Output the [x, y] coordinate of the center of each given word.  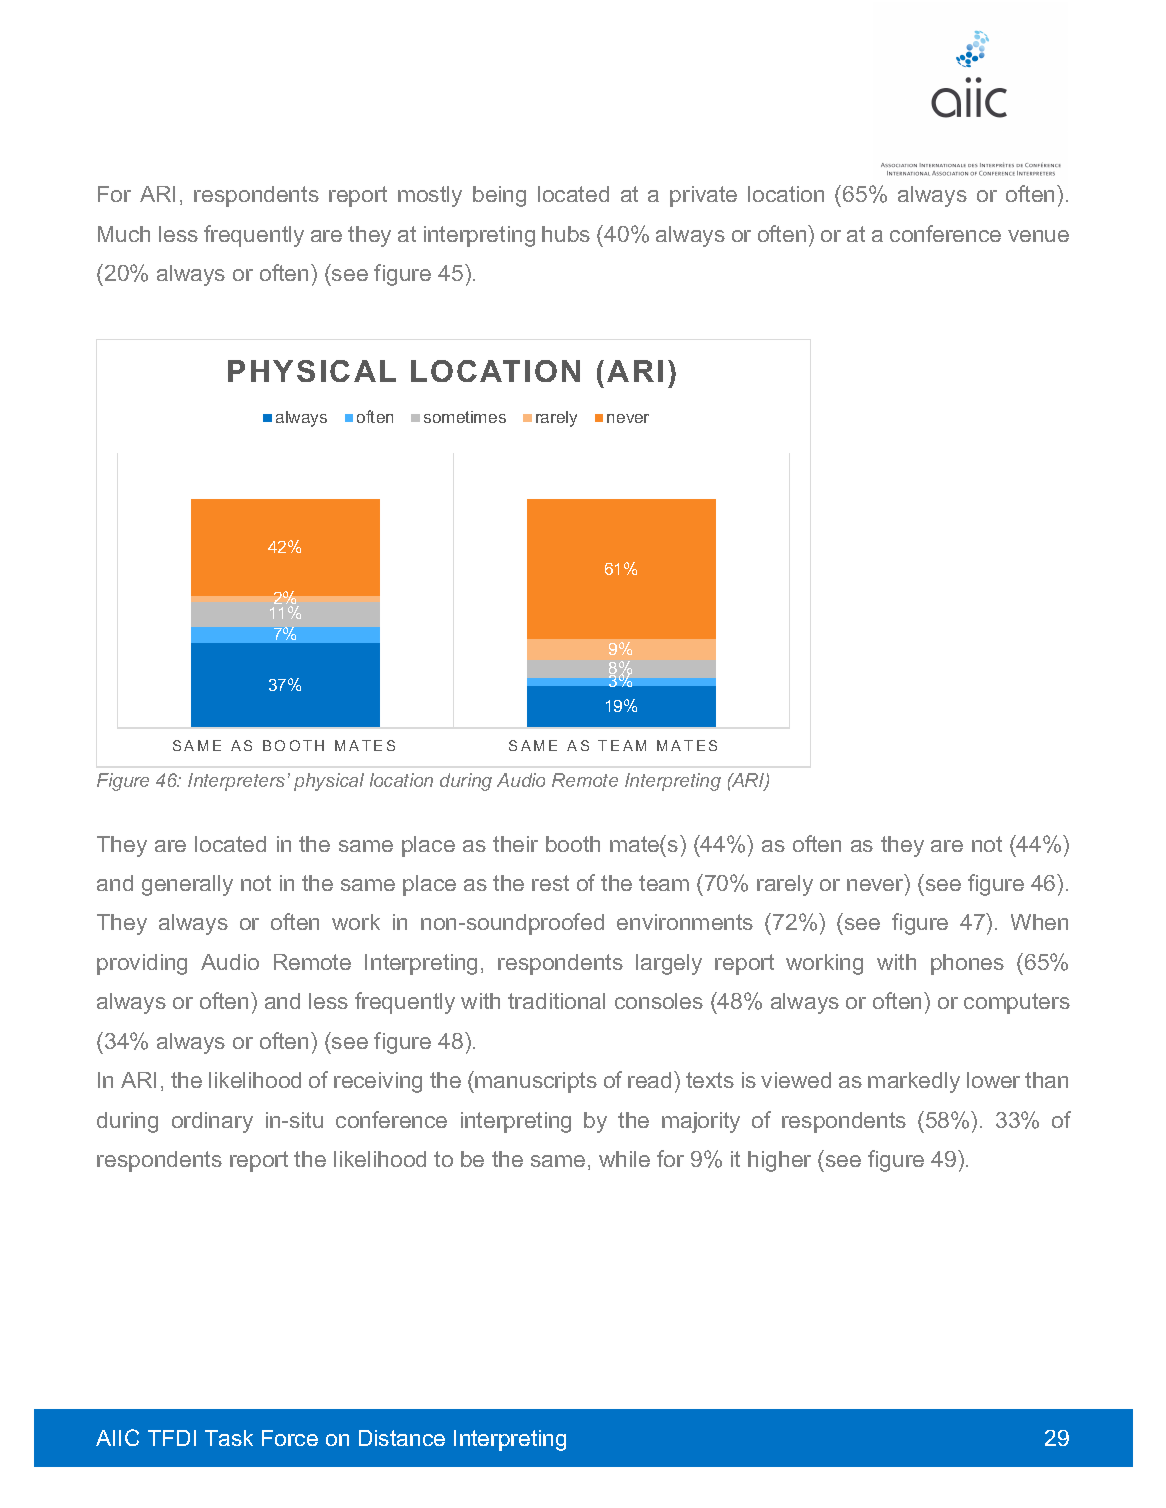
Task [229, 1438]
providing [142, 964]
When [1039, 922]
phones [967, 964]
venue [1038, 236]
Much [124, 234]
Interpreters [236, 782]
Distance [402, 1438]
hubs [566, 234]
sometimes [465, 417]
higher [779, 1161]
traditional [556, 1001]
